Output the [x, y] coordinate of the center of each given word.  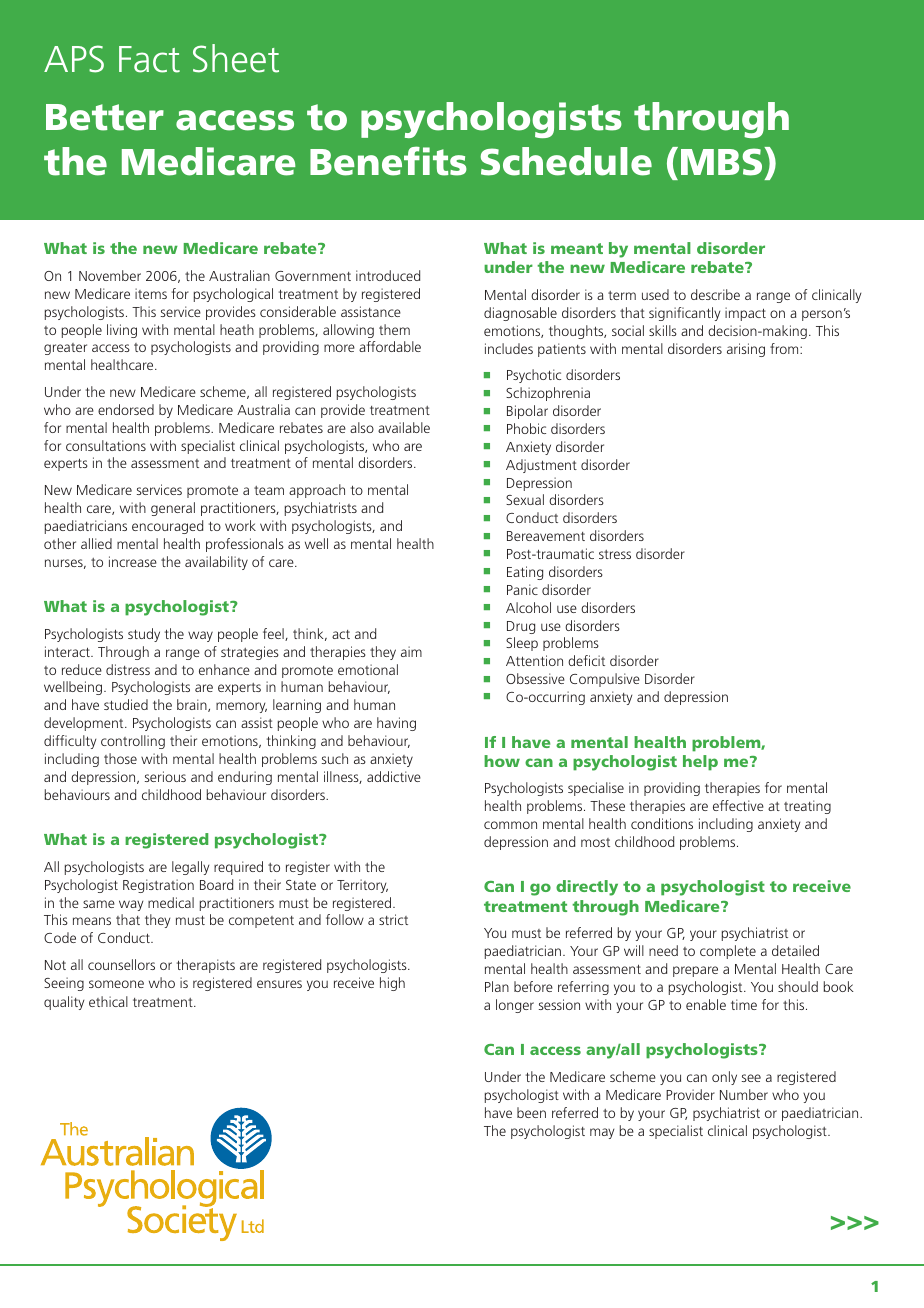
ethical [108, 1001]
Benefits [388, 161]
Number [744, 1094]
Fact [149, 59]
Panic [522, 589]
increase [133, 561]
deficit [586, 660]
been [531, 1112]
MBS [723, 161]
